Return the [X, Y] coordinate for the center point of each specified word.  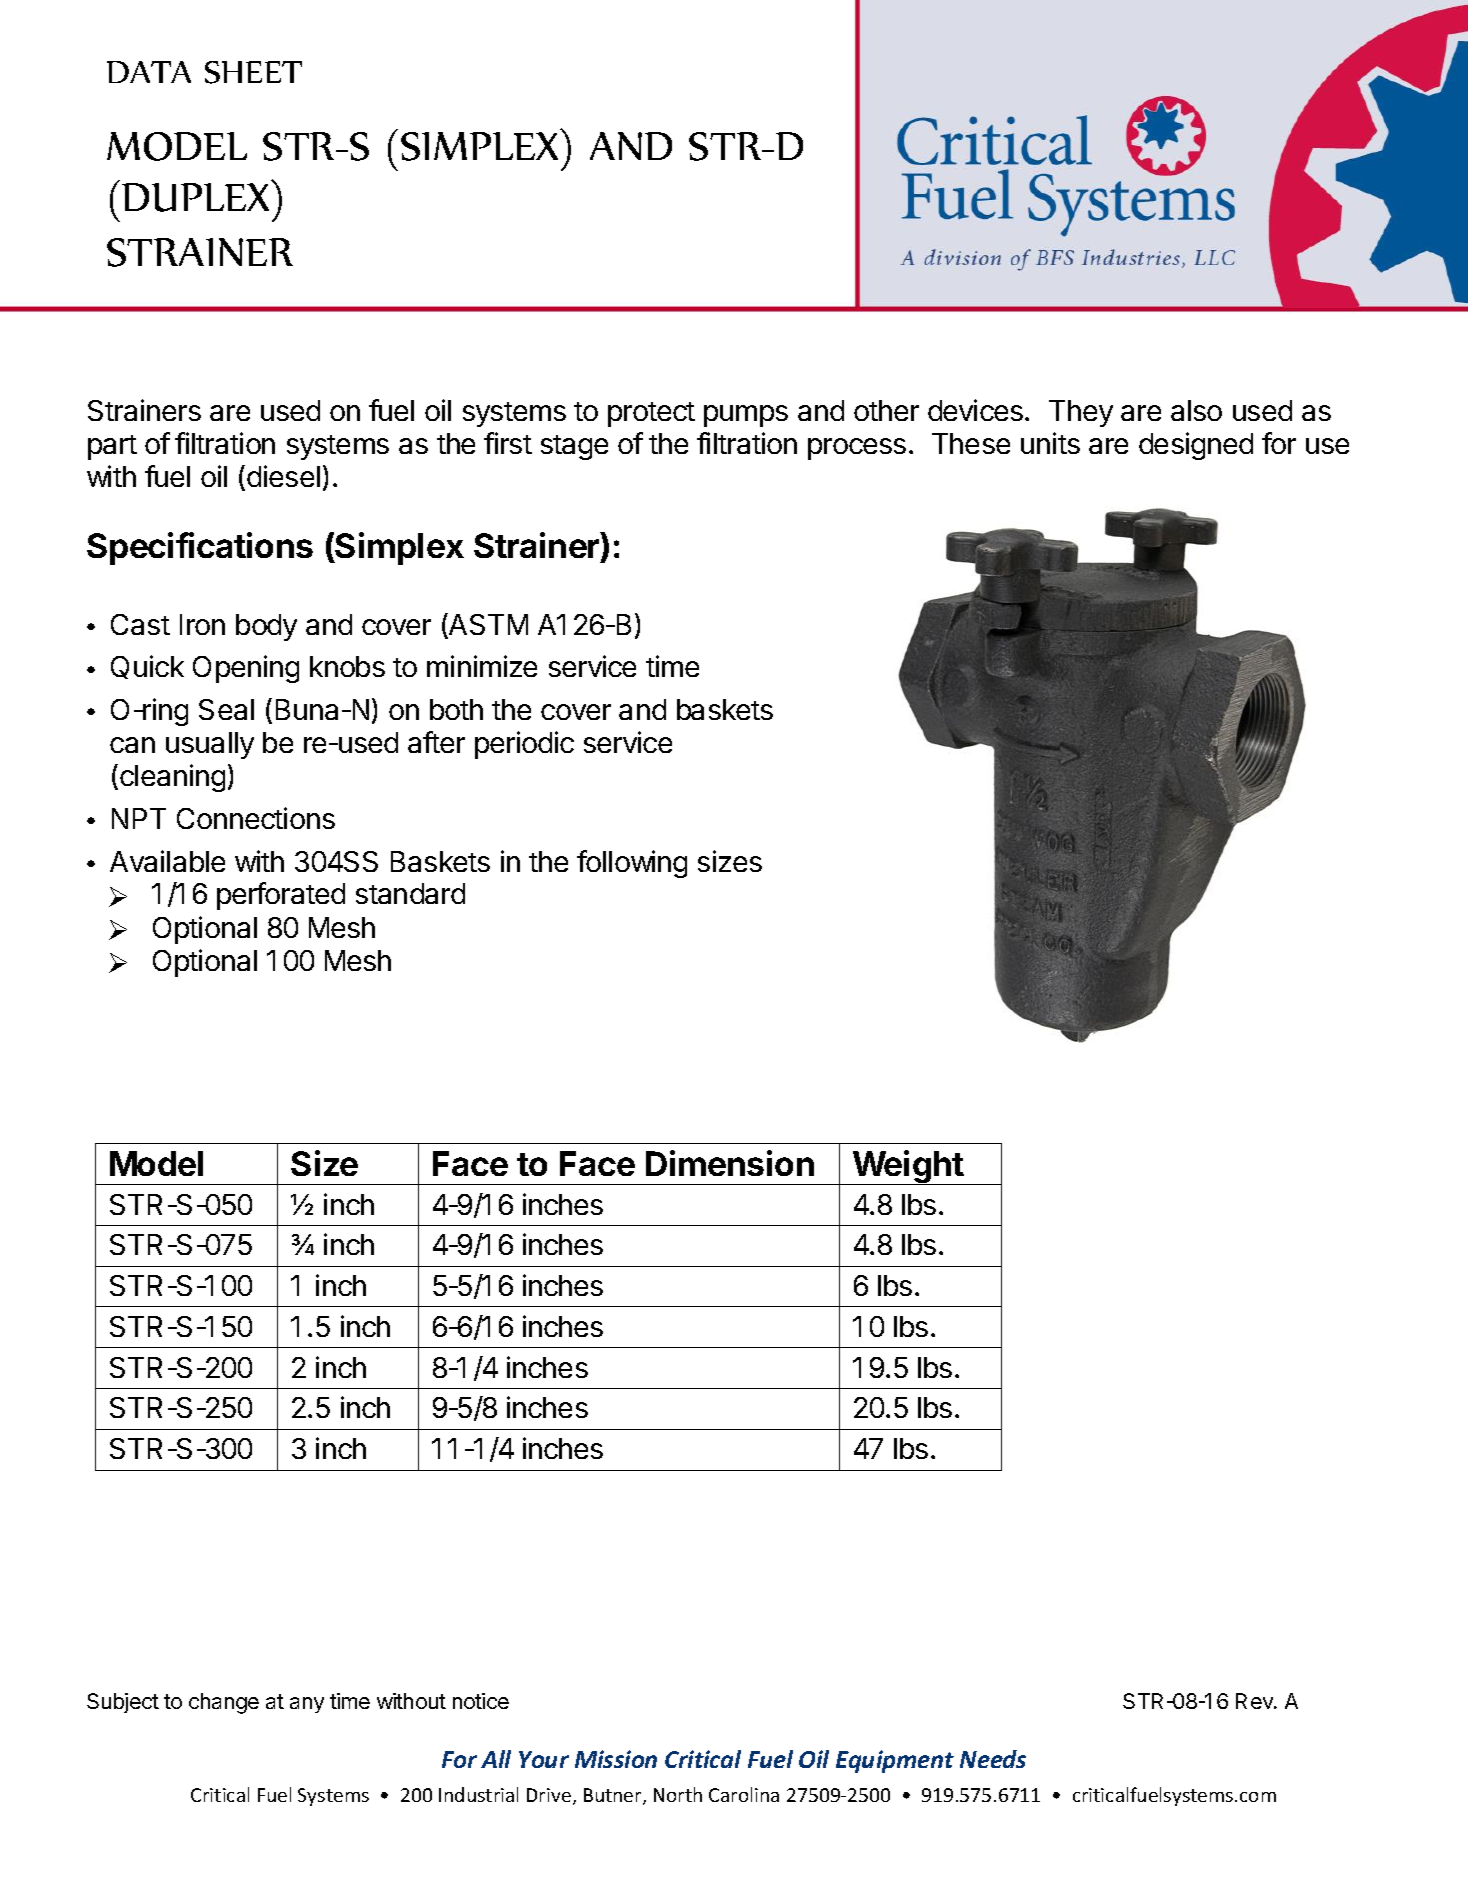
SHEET [253, 72]
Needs [993, 1759]
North [678, 1794]
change [224, 1703]
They [1081, 413]
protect [651, 414]
